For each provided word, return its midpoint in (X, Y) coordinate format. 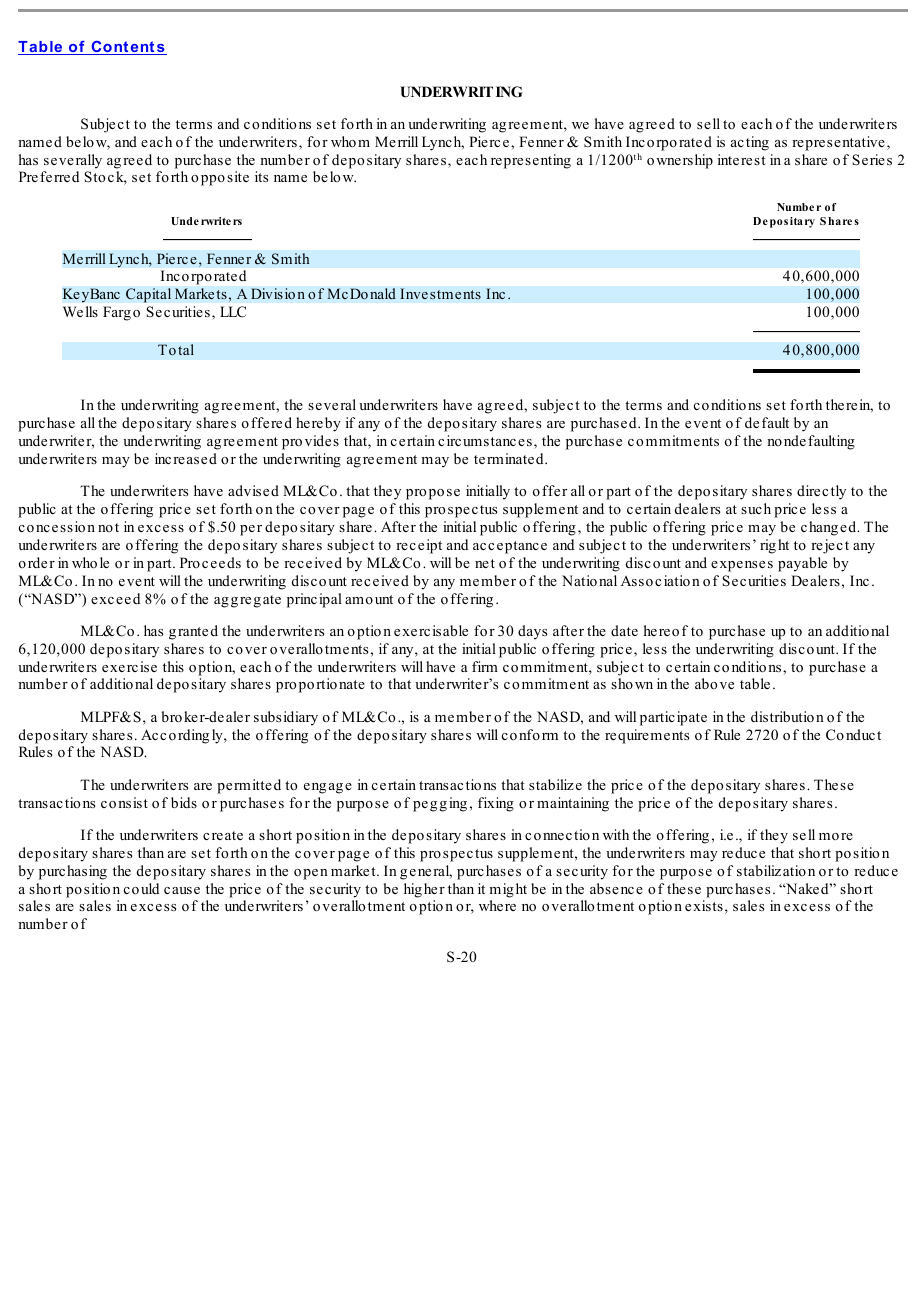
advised (253, 490)
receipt (419, 546)
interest (742, 159)
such (756, 508)
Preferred (49, 176)
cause (182, 890)
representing (531, 161)
